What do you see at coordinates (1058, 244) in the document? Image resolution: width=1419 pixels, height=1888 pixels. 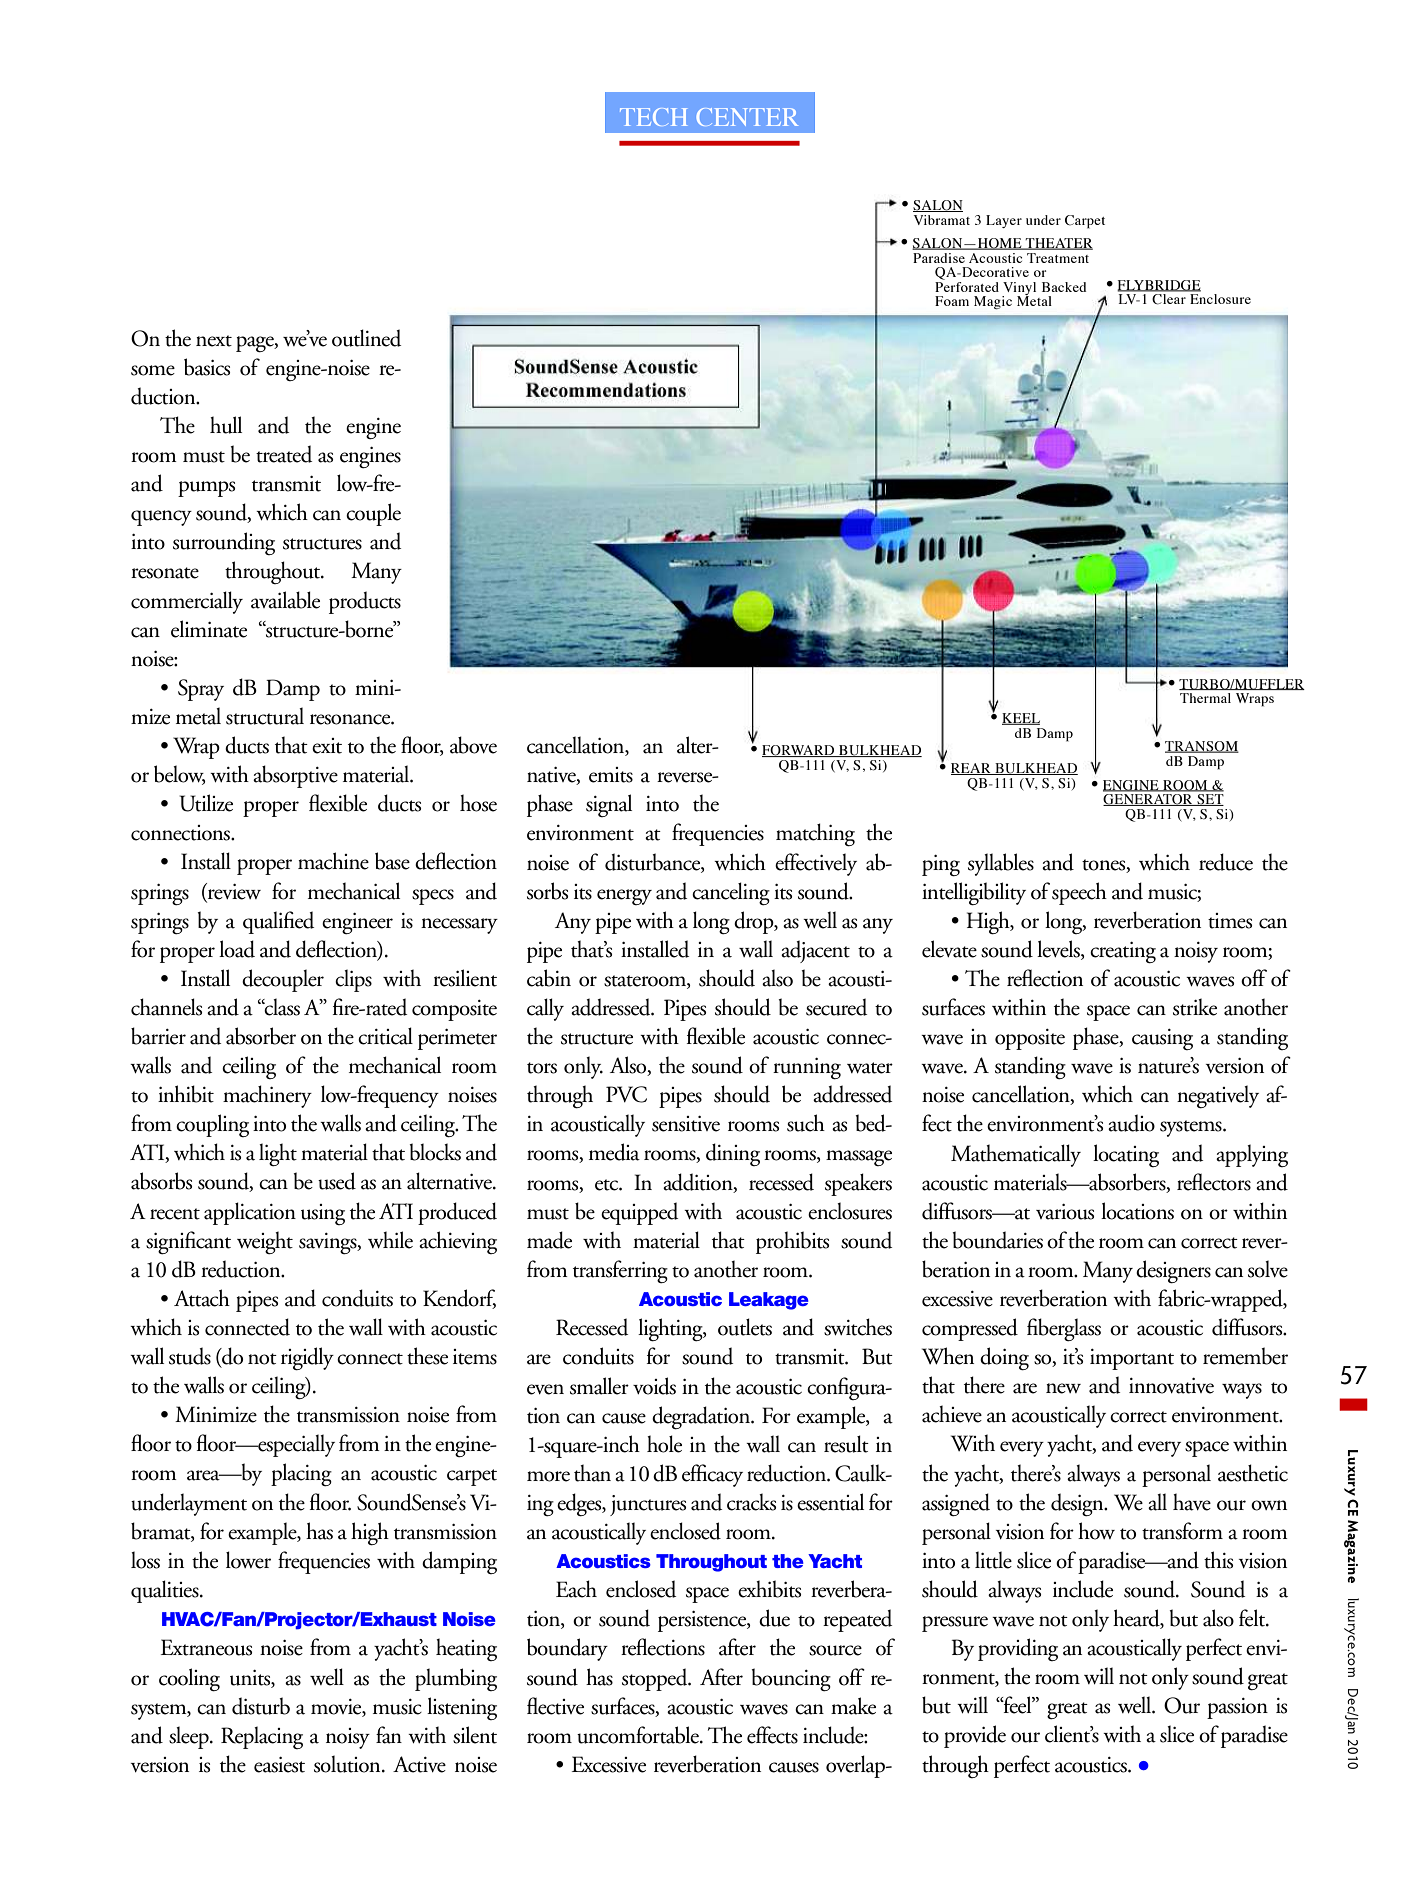 I see `THEATER` at bounding box center [1058, 244].
